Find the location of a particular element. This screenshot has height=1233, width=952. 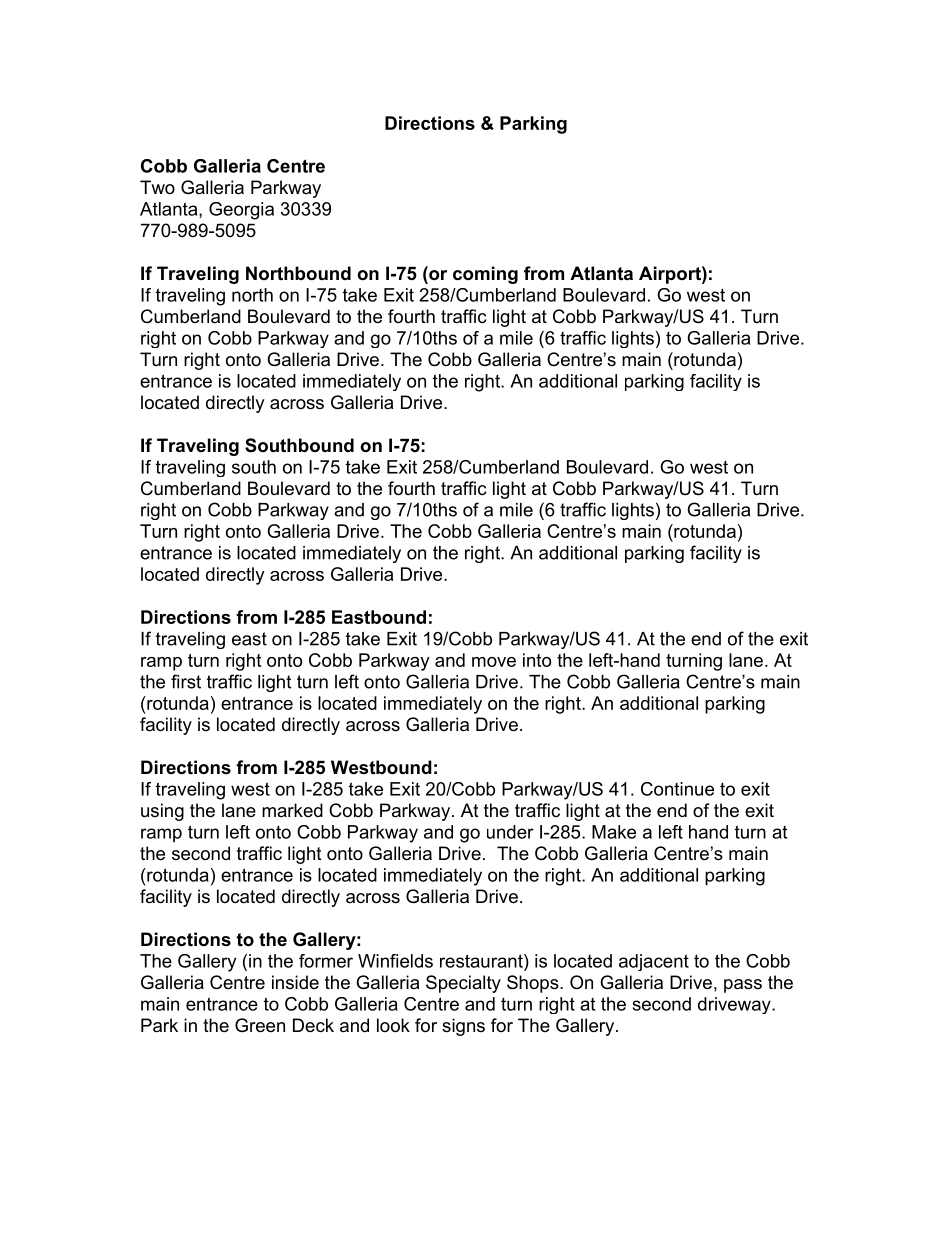

coming is located at coordinates (485, 275).
